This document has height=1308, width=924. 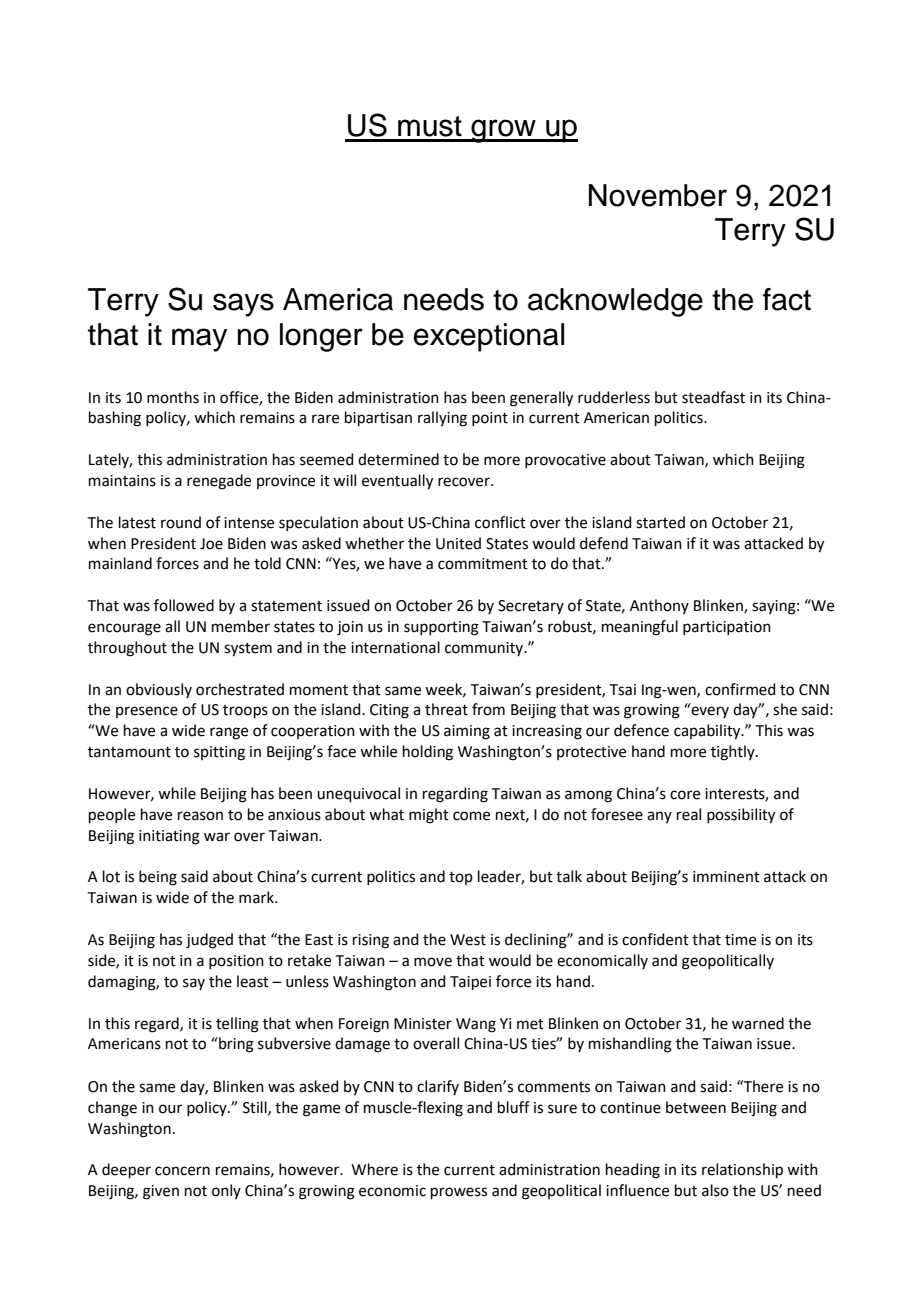 What do you see at coordinates (159, 690) in the document?
I see `obviously` at bounding box center [159, 690].
